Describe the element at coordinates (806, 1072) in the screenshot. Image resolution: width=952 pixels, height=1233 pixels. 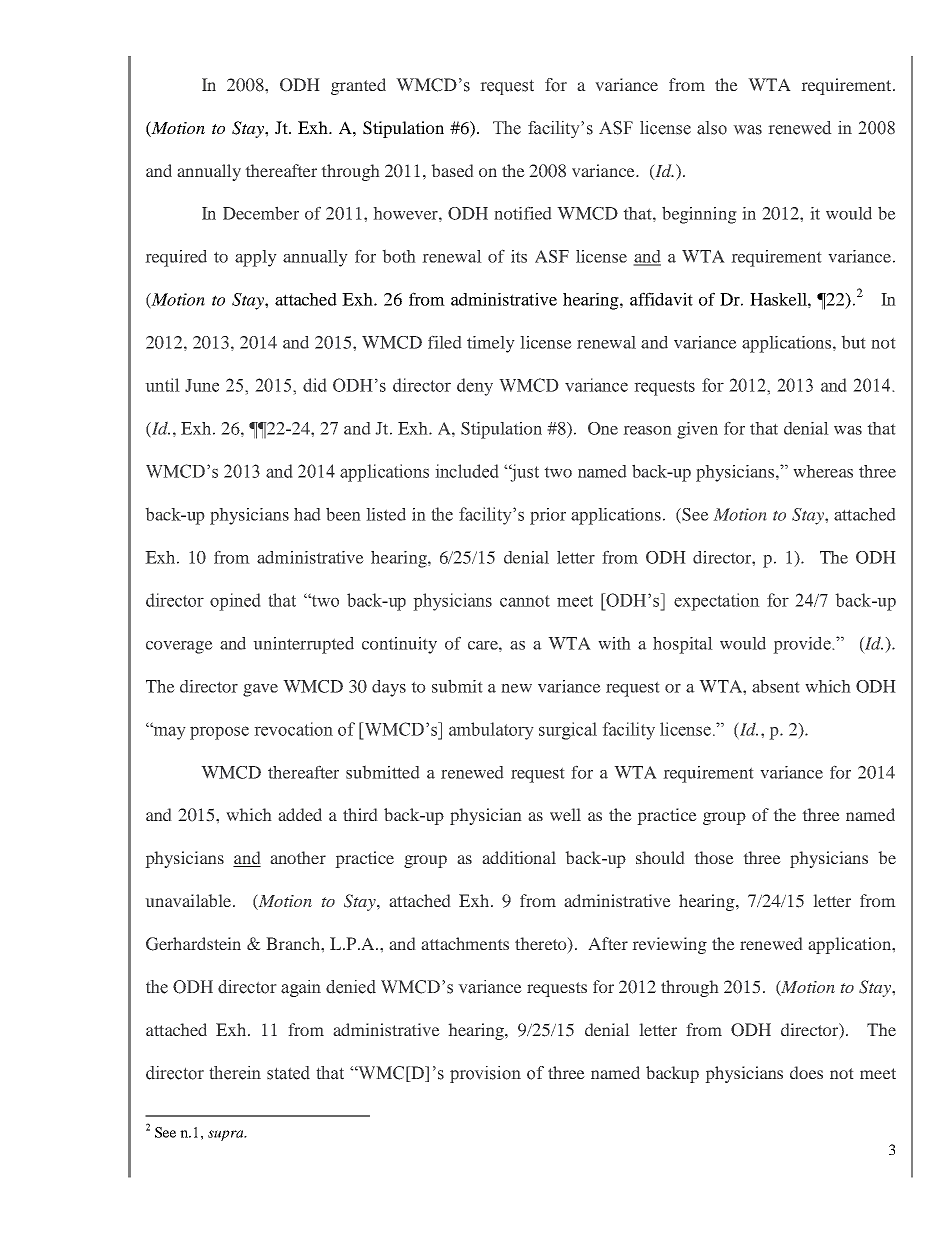
I see `does` at that location.
